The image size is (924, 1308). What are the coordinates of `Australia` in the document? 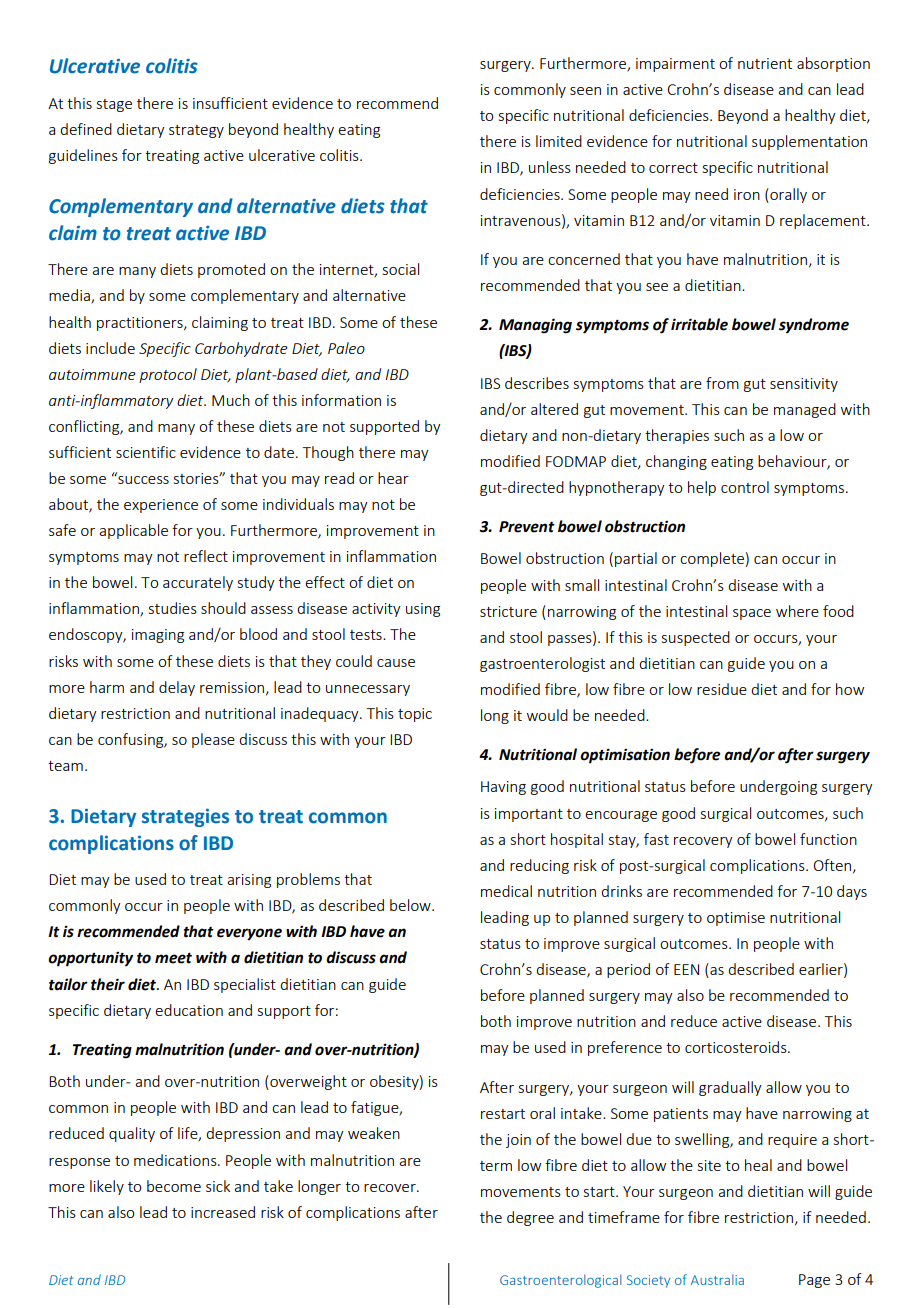 It's located at (717, 1279).
